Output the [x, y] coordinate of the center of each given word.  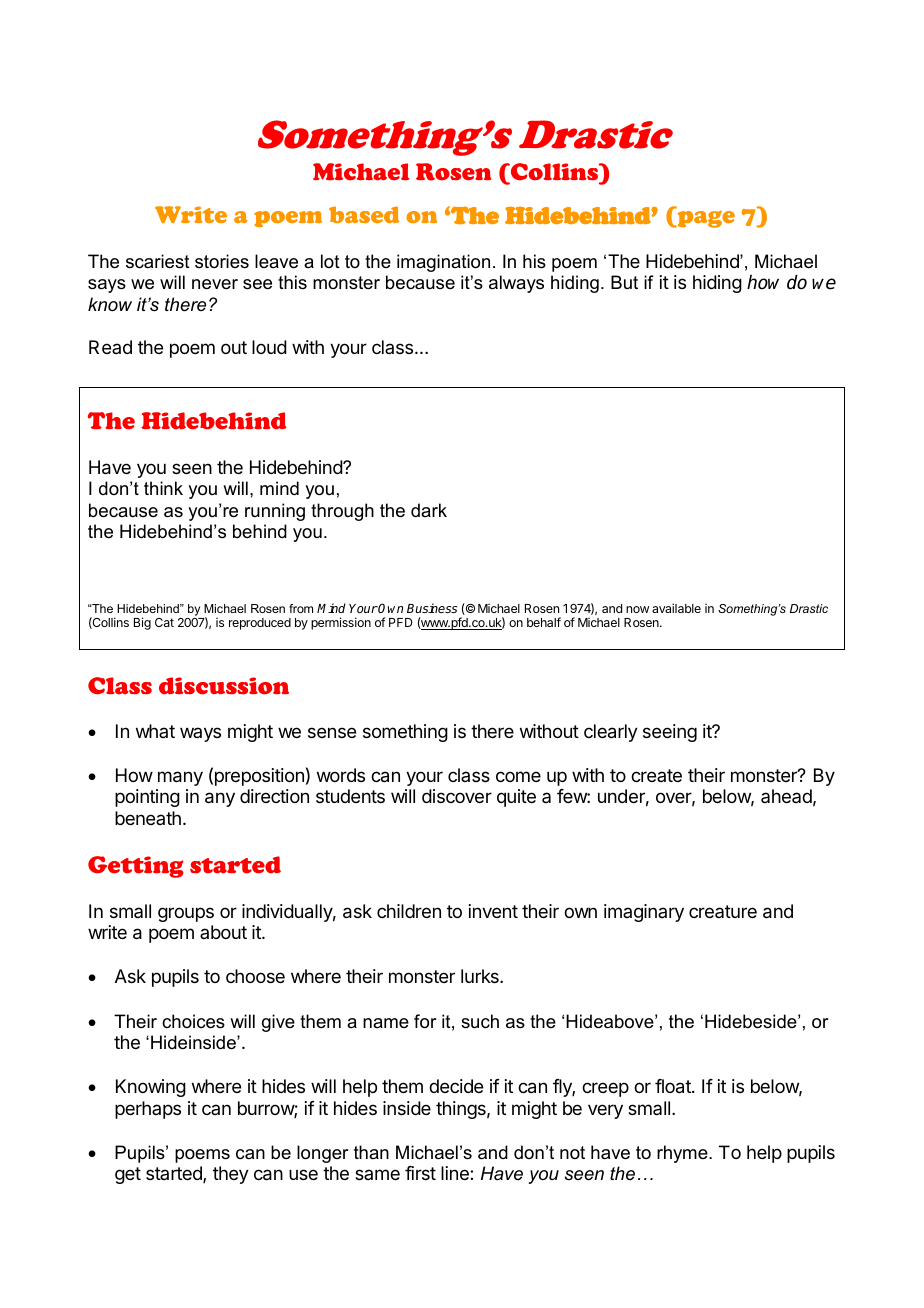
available [676, 608]
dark [429, 510]
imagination [443, 263]
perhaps [148, 1110]
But [624, 282]
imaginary [644, 913]
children [409, 911]
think [163, 488]
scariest [158, 261]
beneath [148, 818]
